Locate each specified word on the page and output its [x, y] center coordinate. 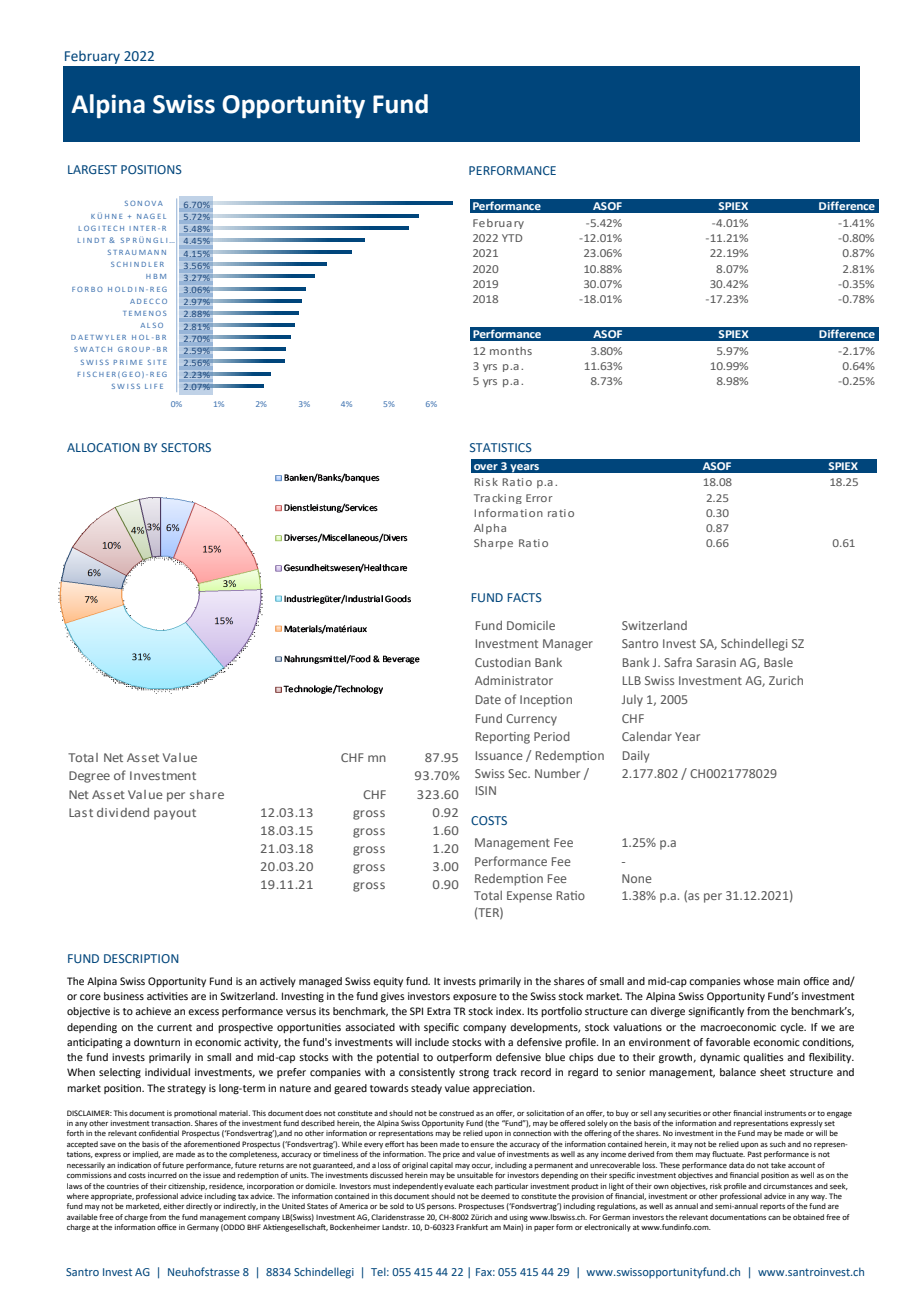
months [511, 351]
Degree [89, 777]
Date [488, 699]
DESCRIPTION [141, 958]
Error [539, 498]
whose [758, 981]
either [173, 1206]
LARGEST [92, 169]
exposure [475, 998]
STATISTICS [501, 447]
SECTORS [186, 447]
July [632, 701]
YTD [512, 238]
